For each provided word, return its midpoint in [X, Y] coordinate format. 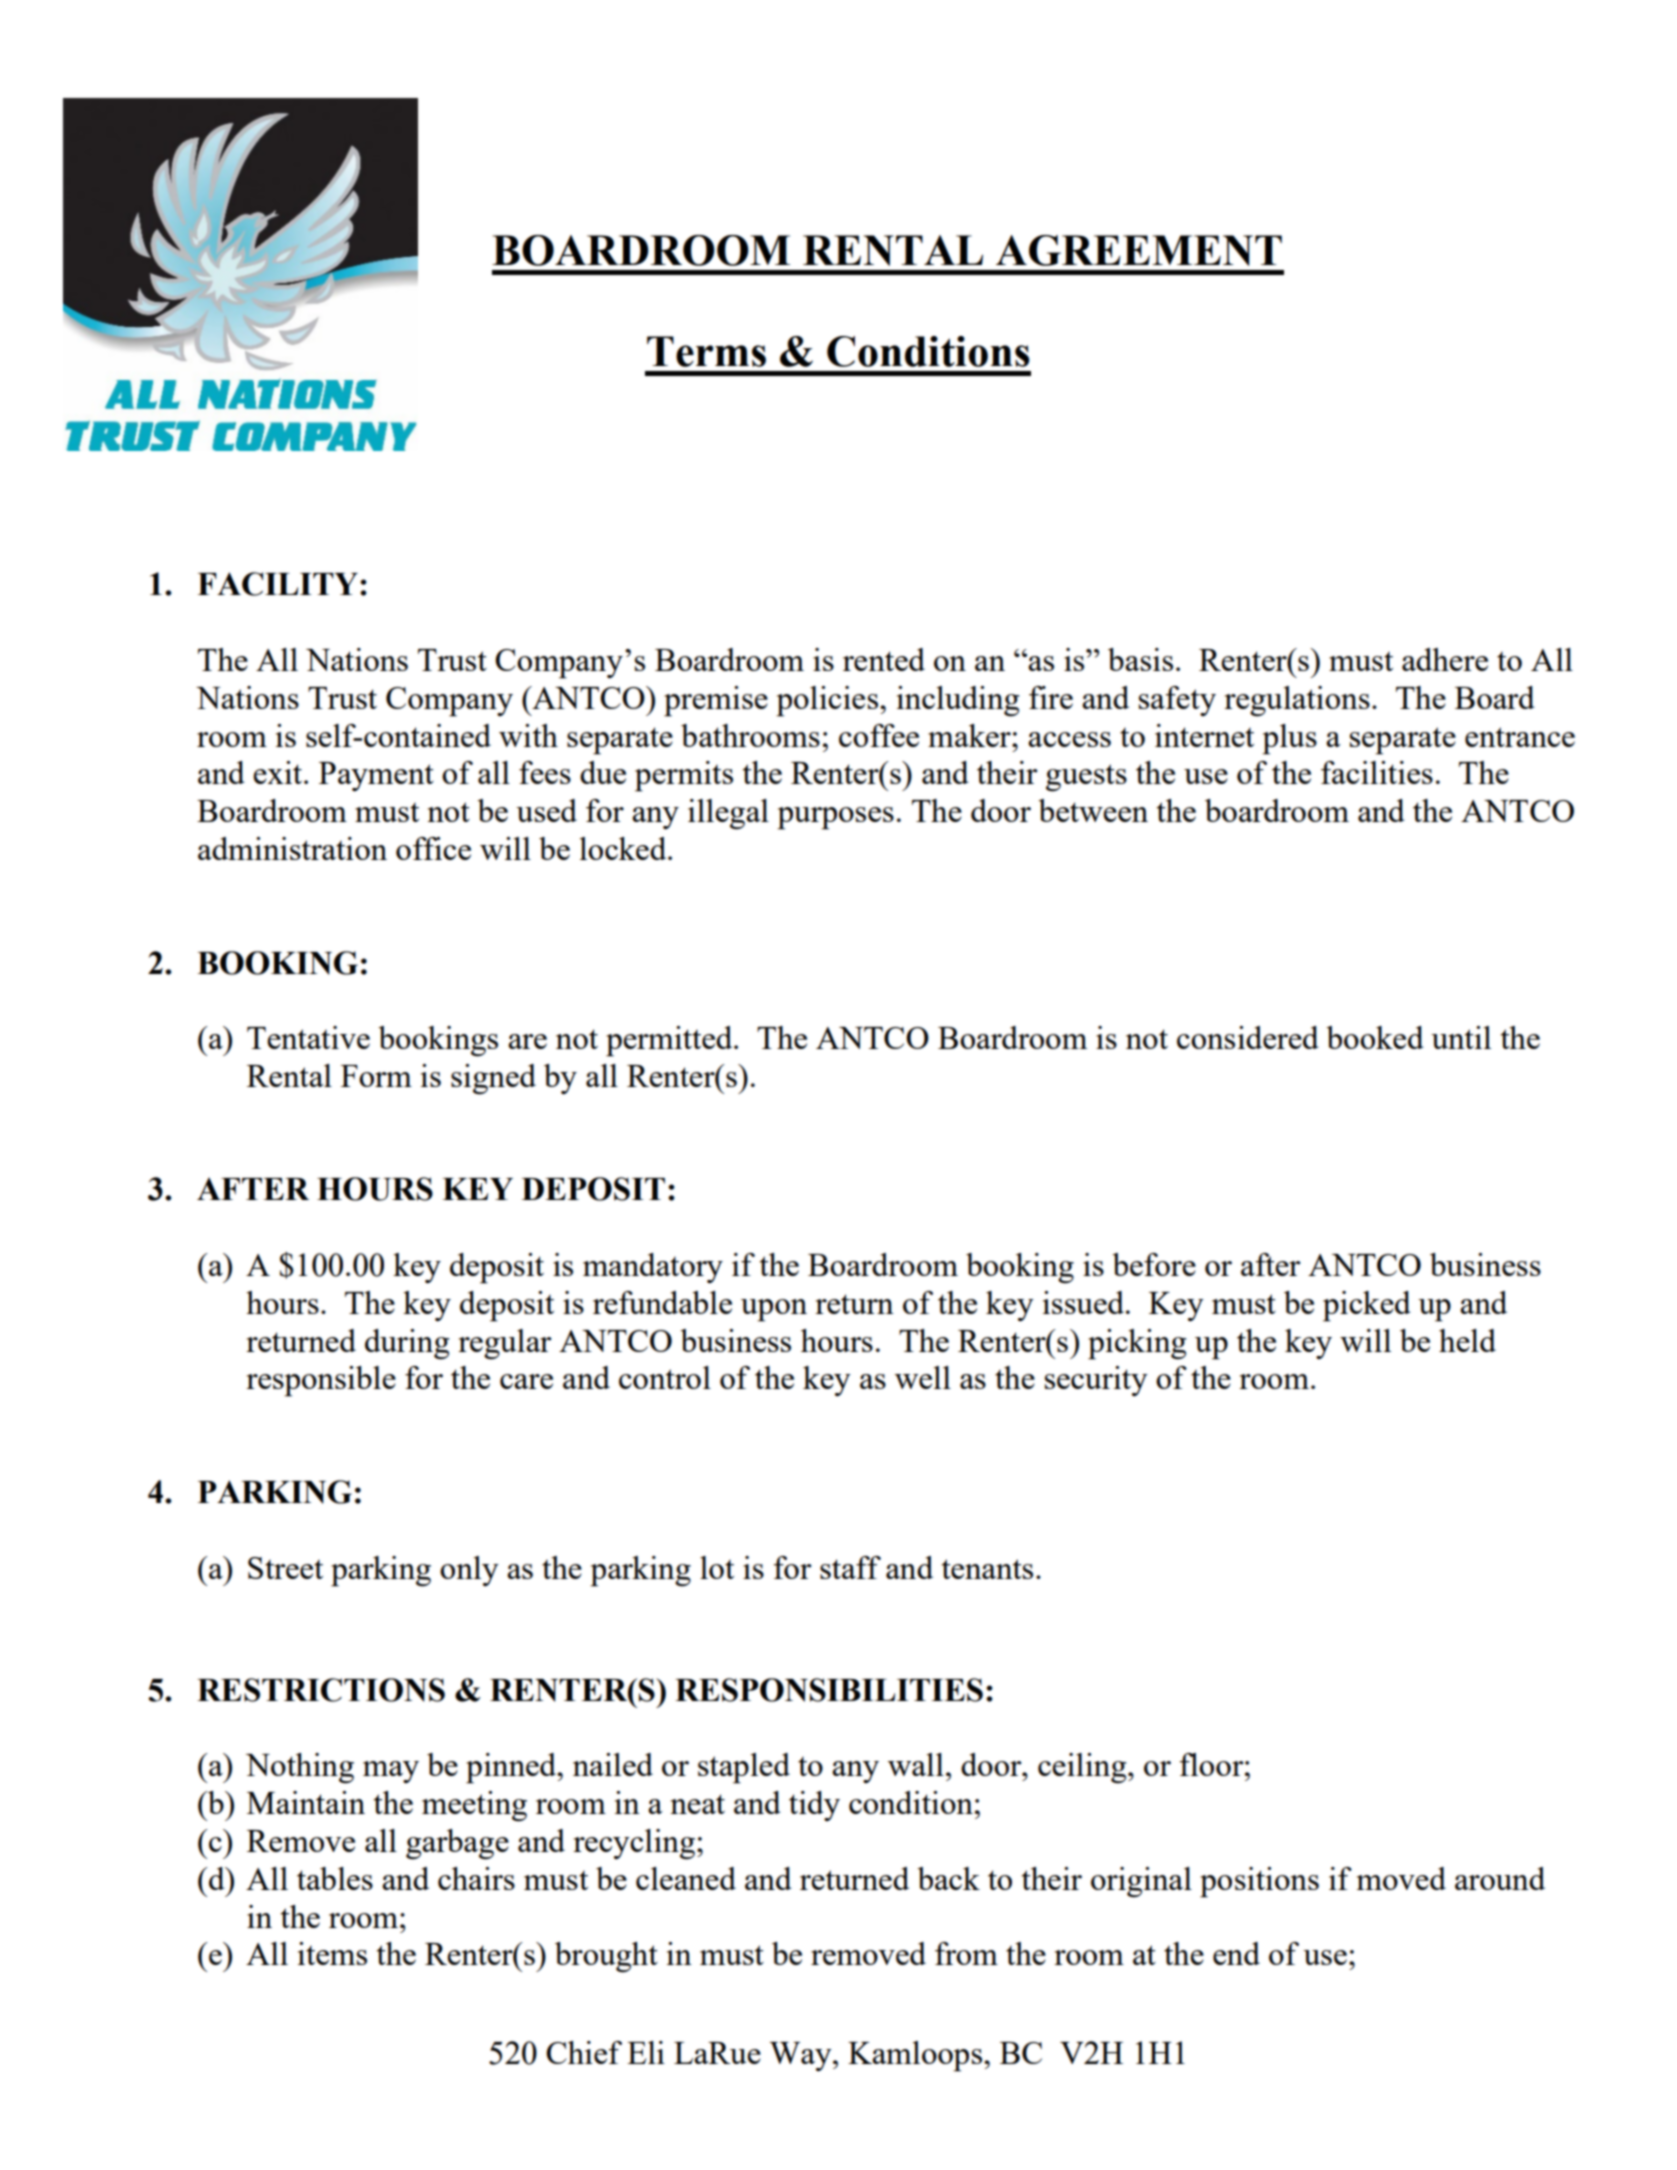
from [966, 1953]
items [332, 1953]
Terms [706, 351]
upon [774, 1310]
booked [1375, 1037]
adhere [1445, 659]
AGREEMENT [1139, 250]
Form [376, 1076]
